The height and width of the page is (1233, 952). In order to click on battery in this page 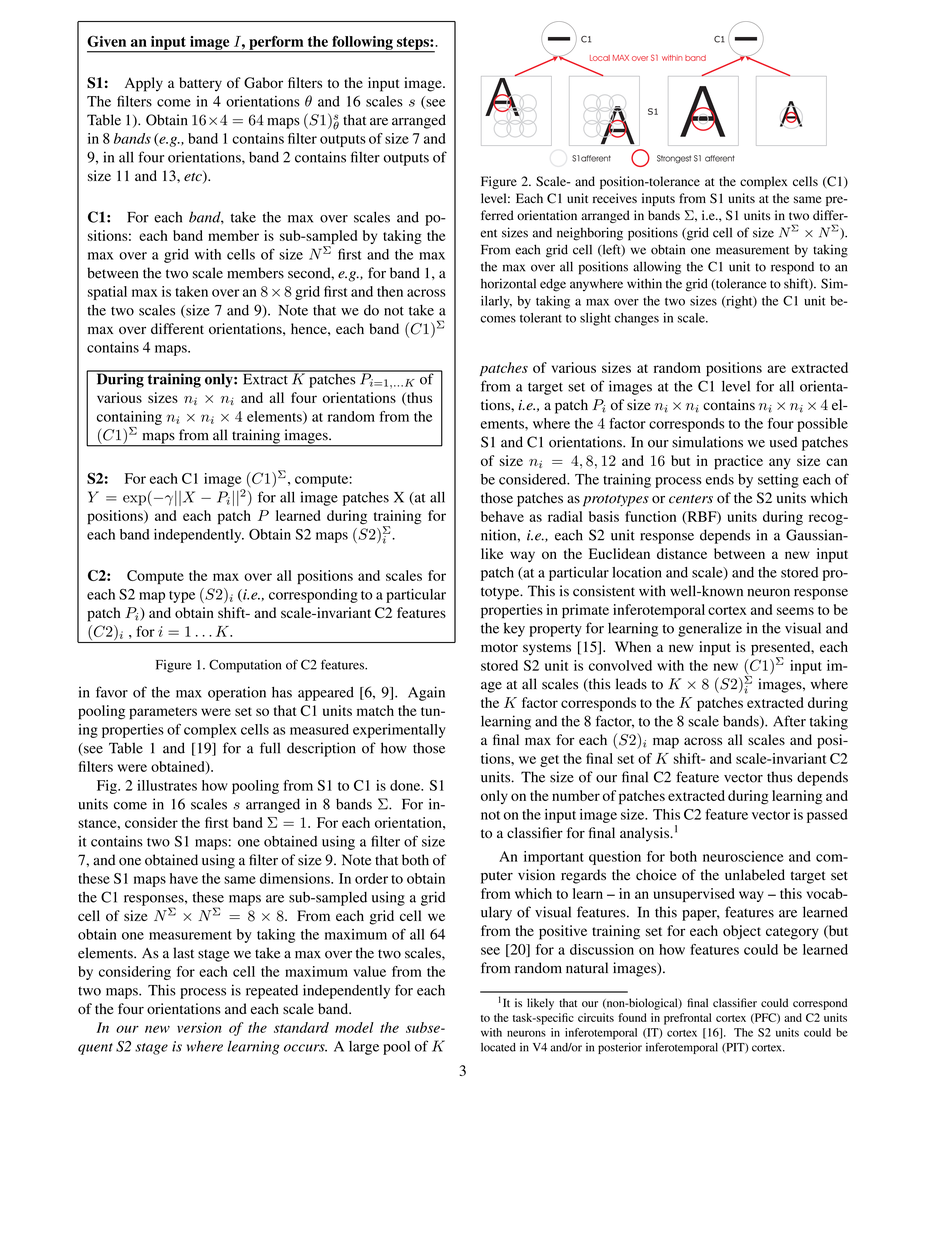, I will do `click(200, 84)`.
